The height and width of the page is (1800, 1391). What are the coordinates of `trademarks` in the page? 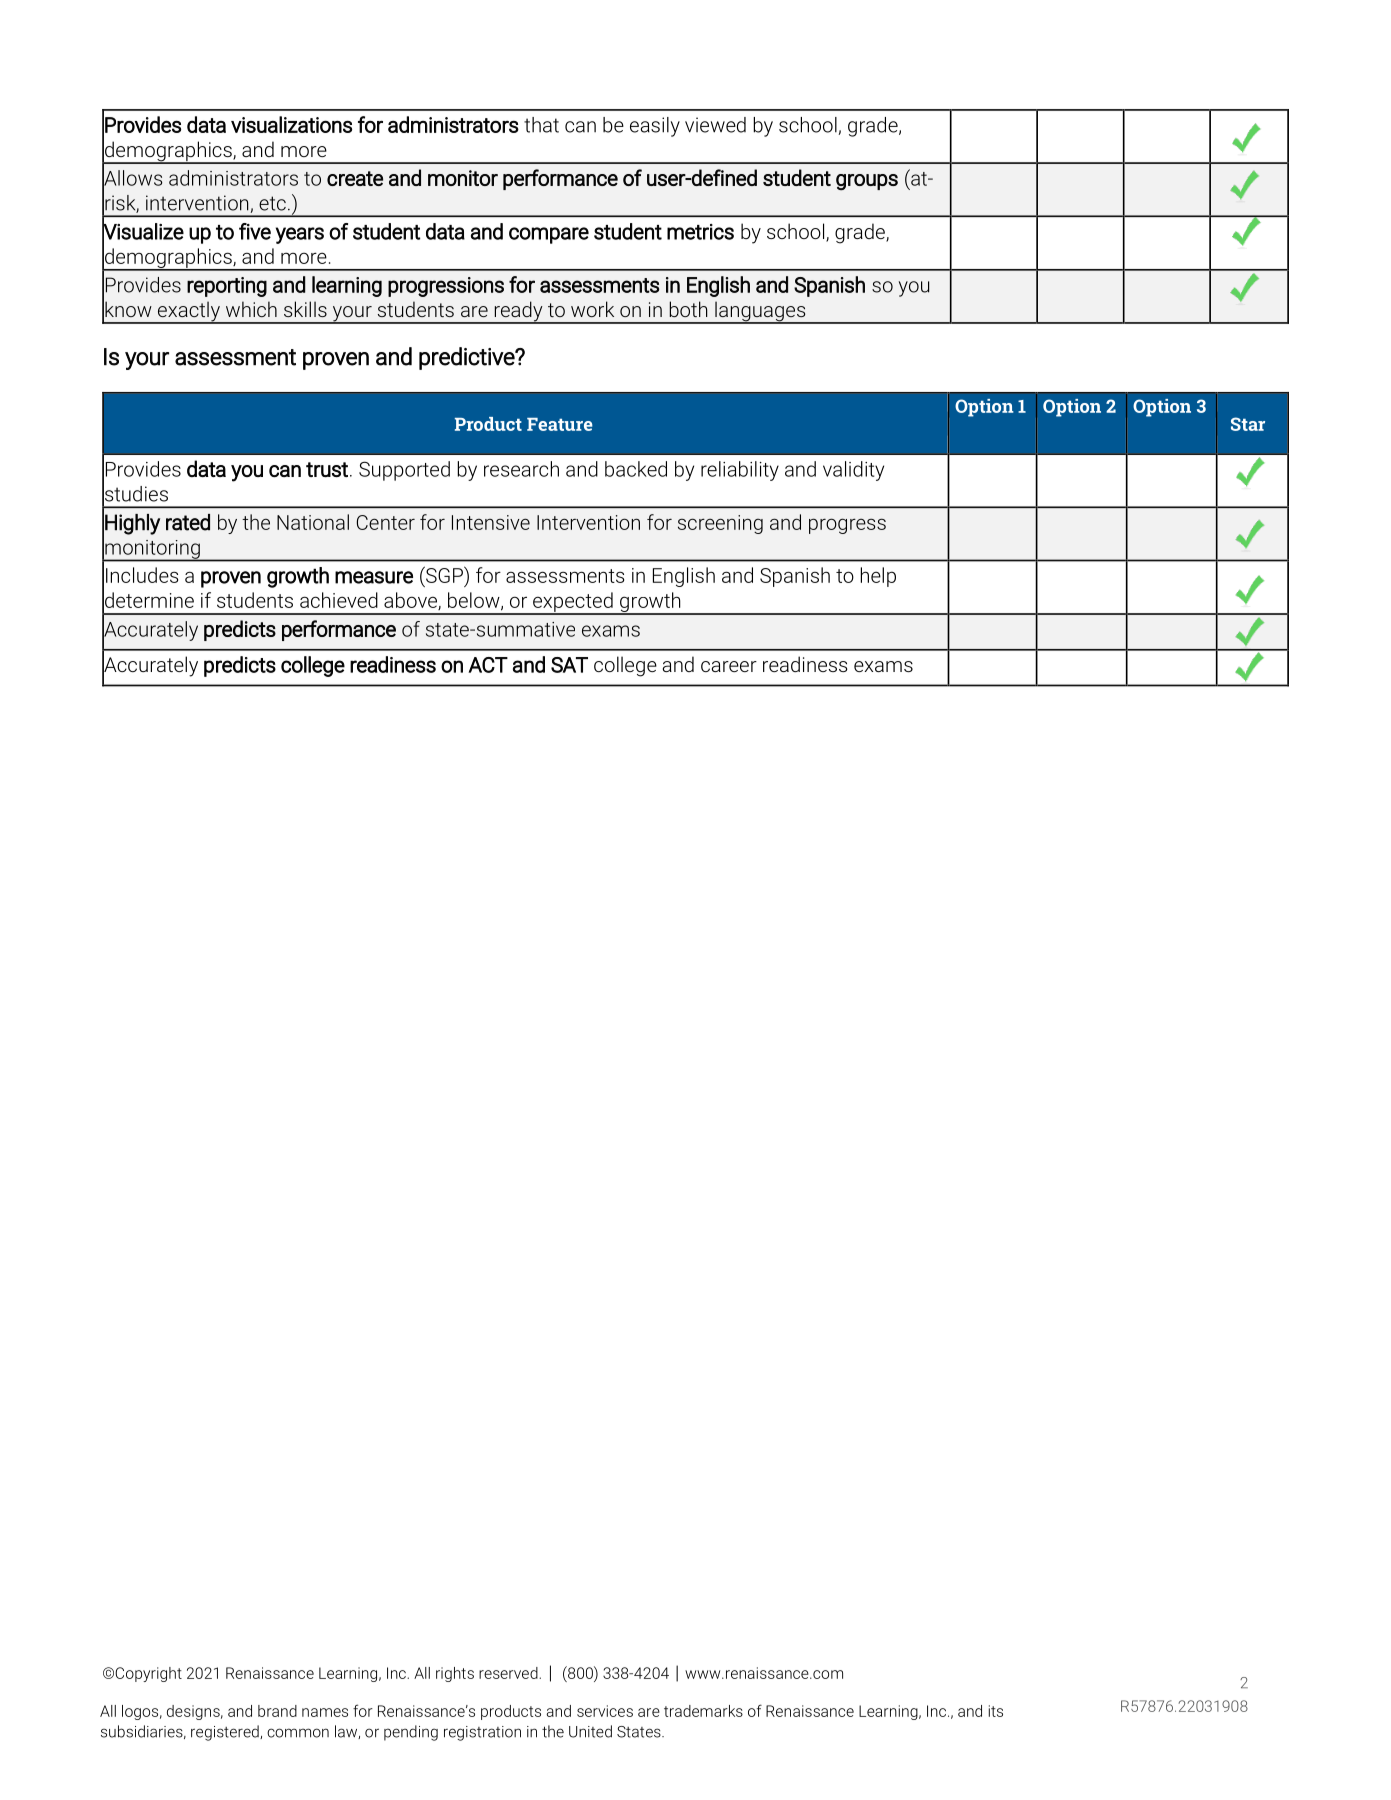 It's located at (703, 1711).
